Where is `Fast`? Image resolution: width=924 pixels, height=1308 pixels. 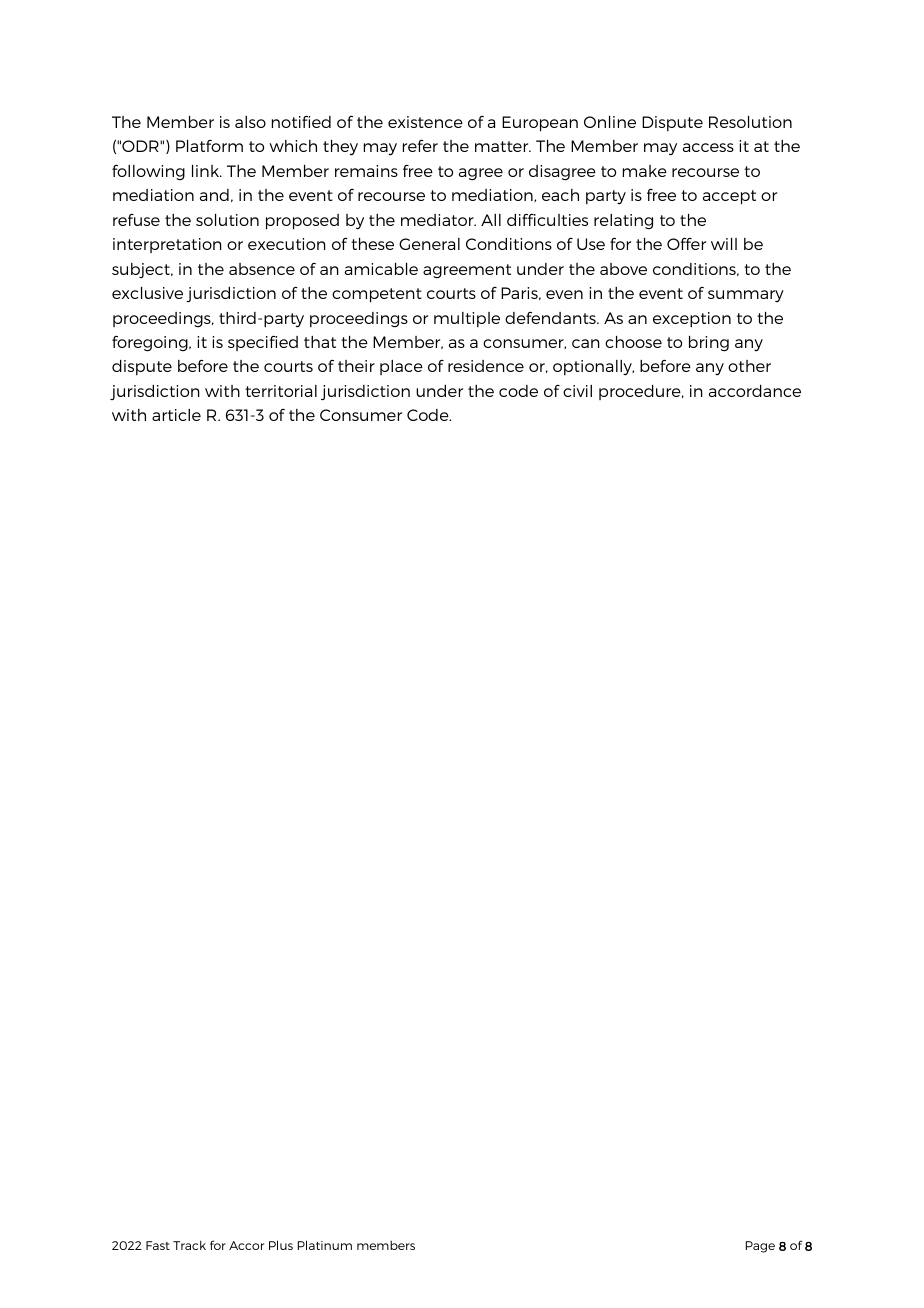
Fast is located at coordinates (158, 1245).
